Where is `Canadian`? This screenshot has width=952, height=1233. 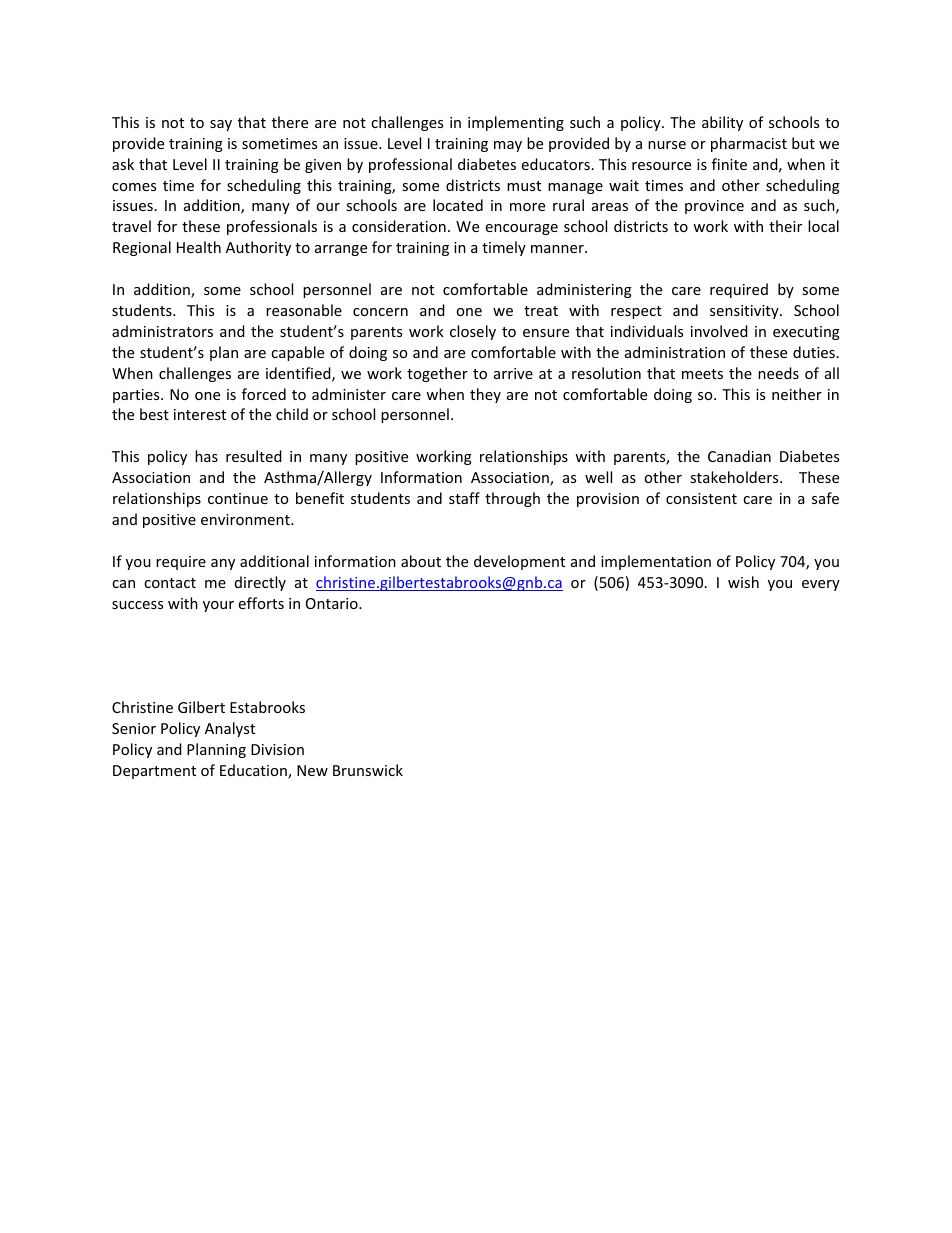 Canadian is located at coordinates (739, 456).
